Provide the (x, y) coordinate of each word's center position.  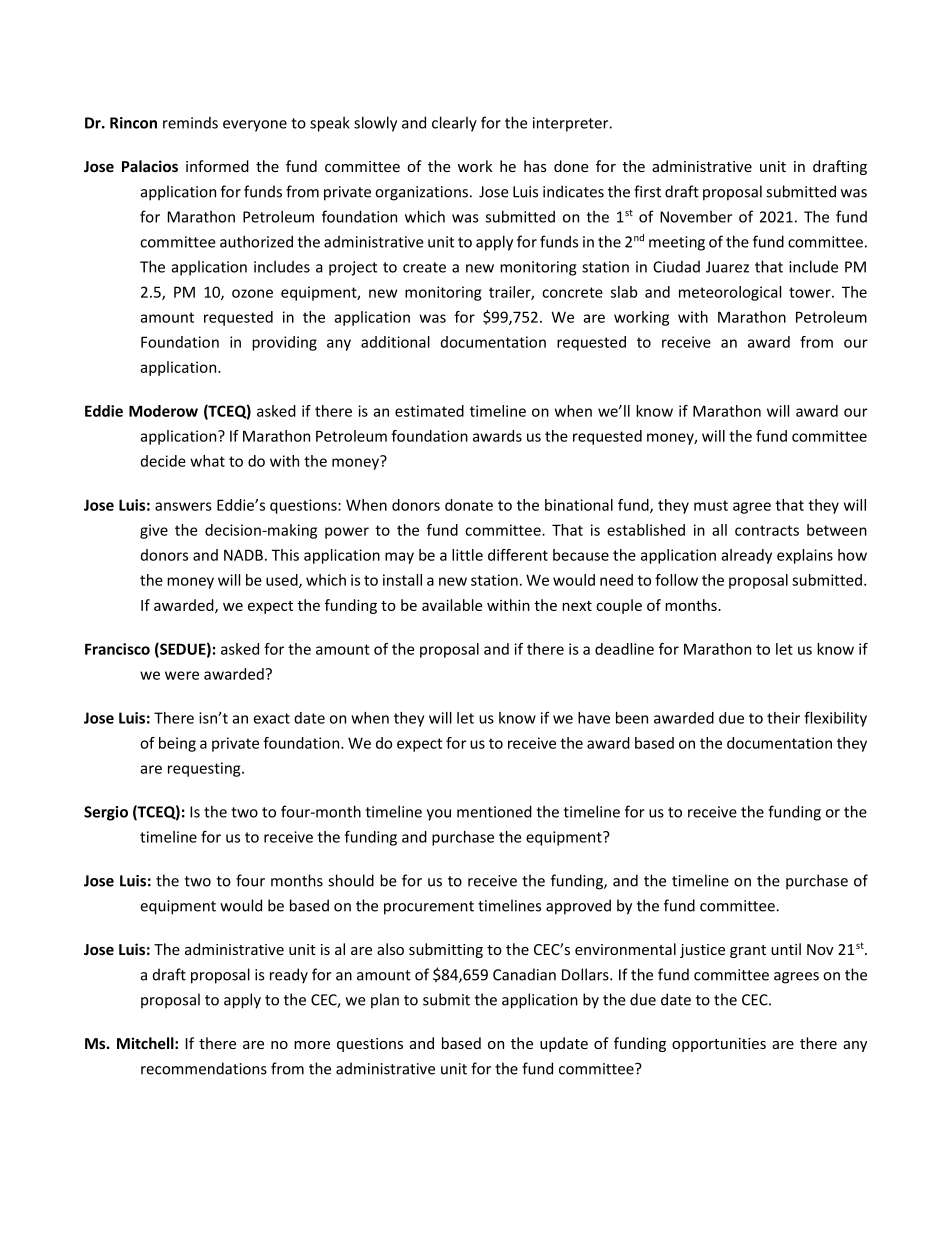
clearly (454, 124)
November (696, 216)
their (783, 718)
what (207, 461)
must (711, 505)
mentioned (494, 811)
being (177, 744)
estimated (429, 411)
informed (217, 166)
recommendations (204, 1068)
